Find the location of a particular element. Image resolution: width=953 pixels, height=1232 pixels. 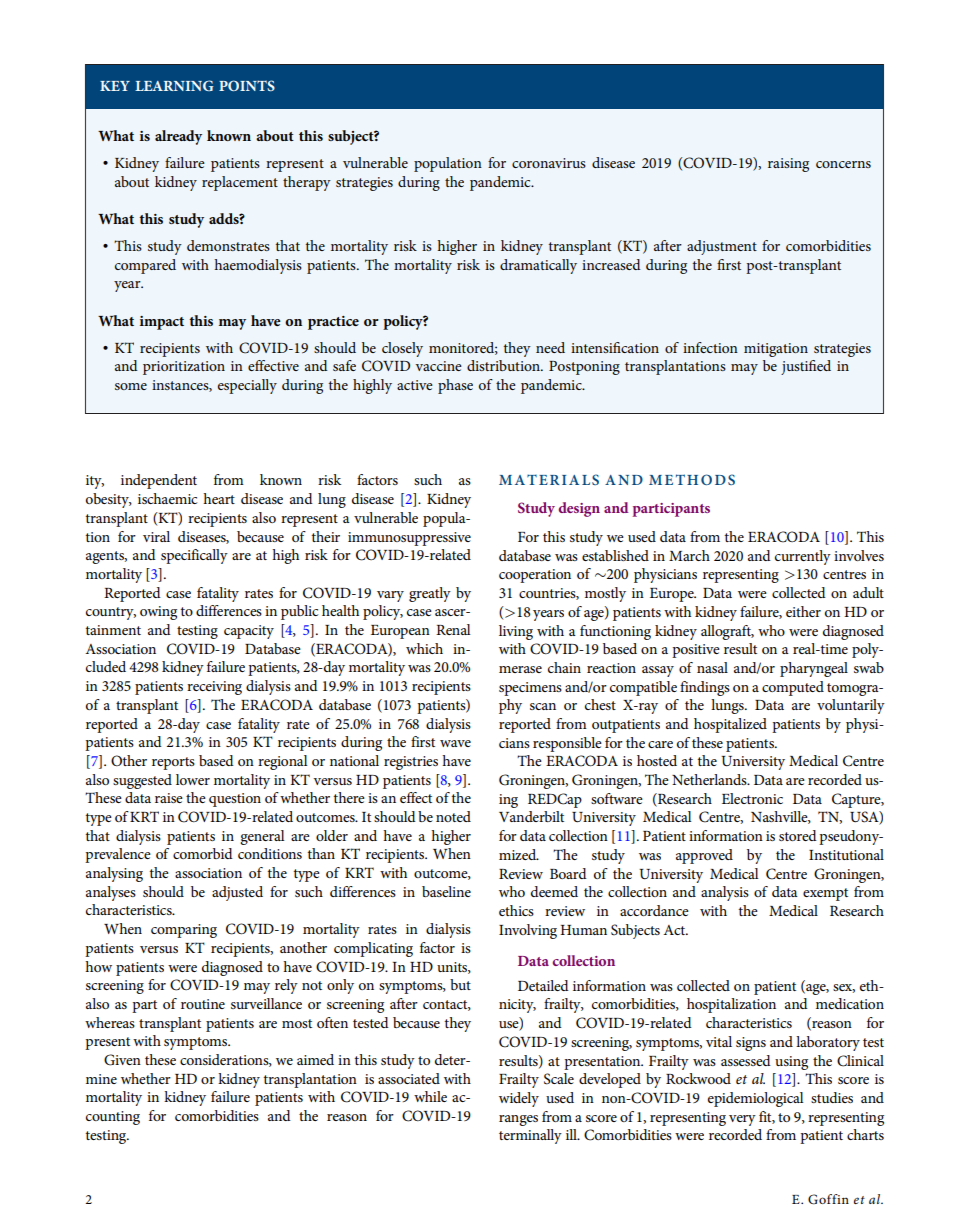

MATERIALS is located at coordinates (549, 479).
